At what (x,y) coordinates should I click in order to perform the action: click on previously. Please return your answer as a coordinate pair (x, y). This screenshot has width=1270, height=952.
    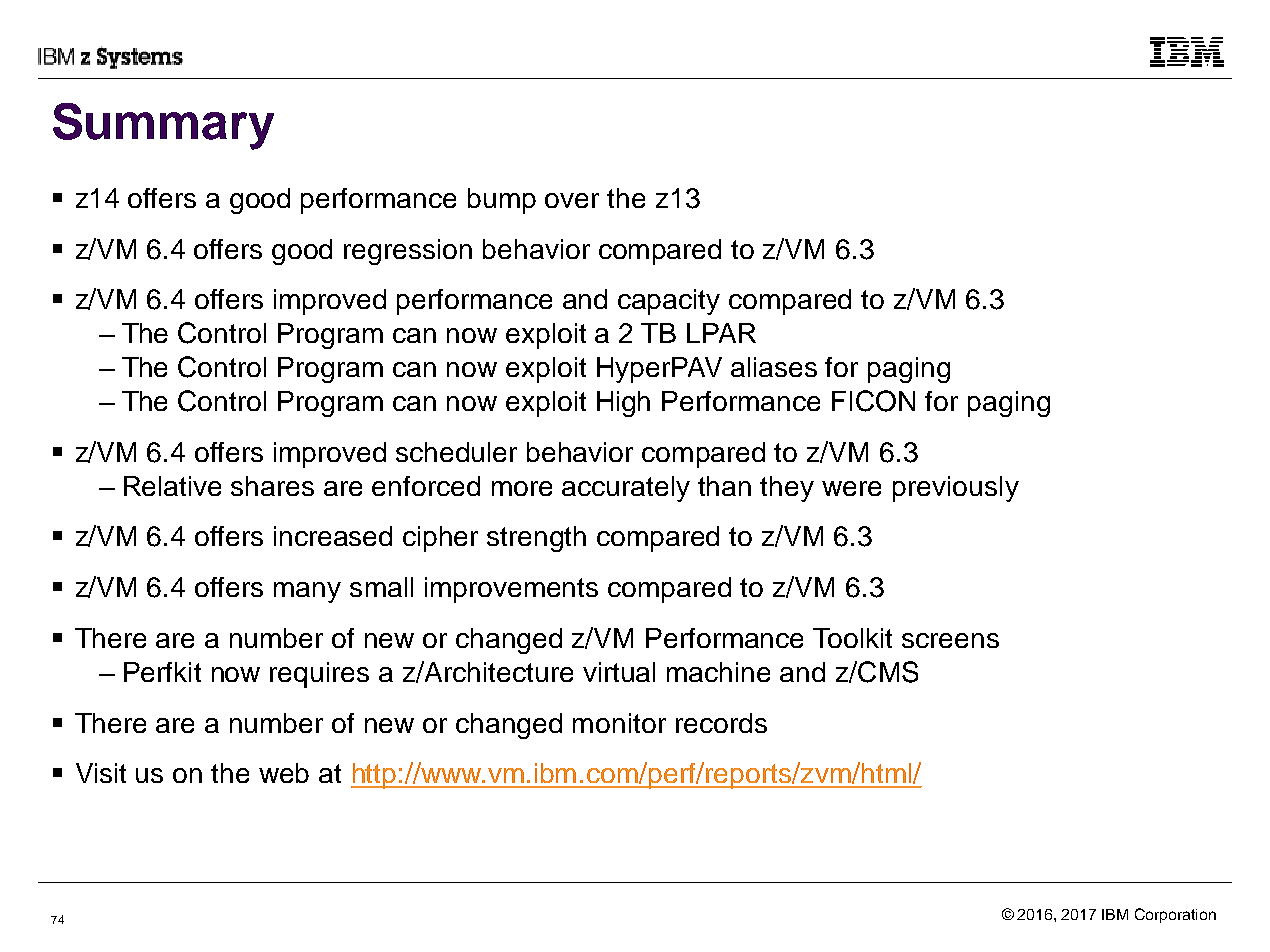
    Looking at the image, I should click on (956, 489).
